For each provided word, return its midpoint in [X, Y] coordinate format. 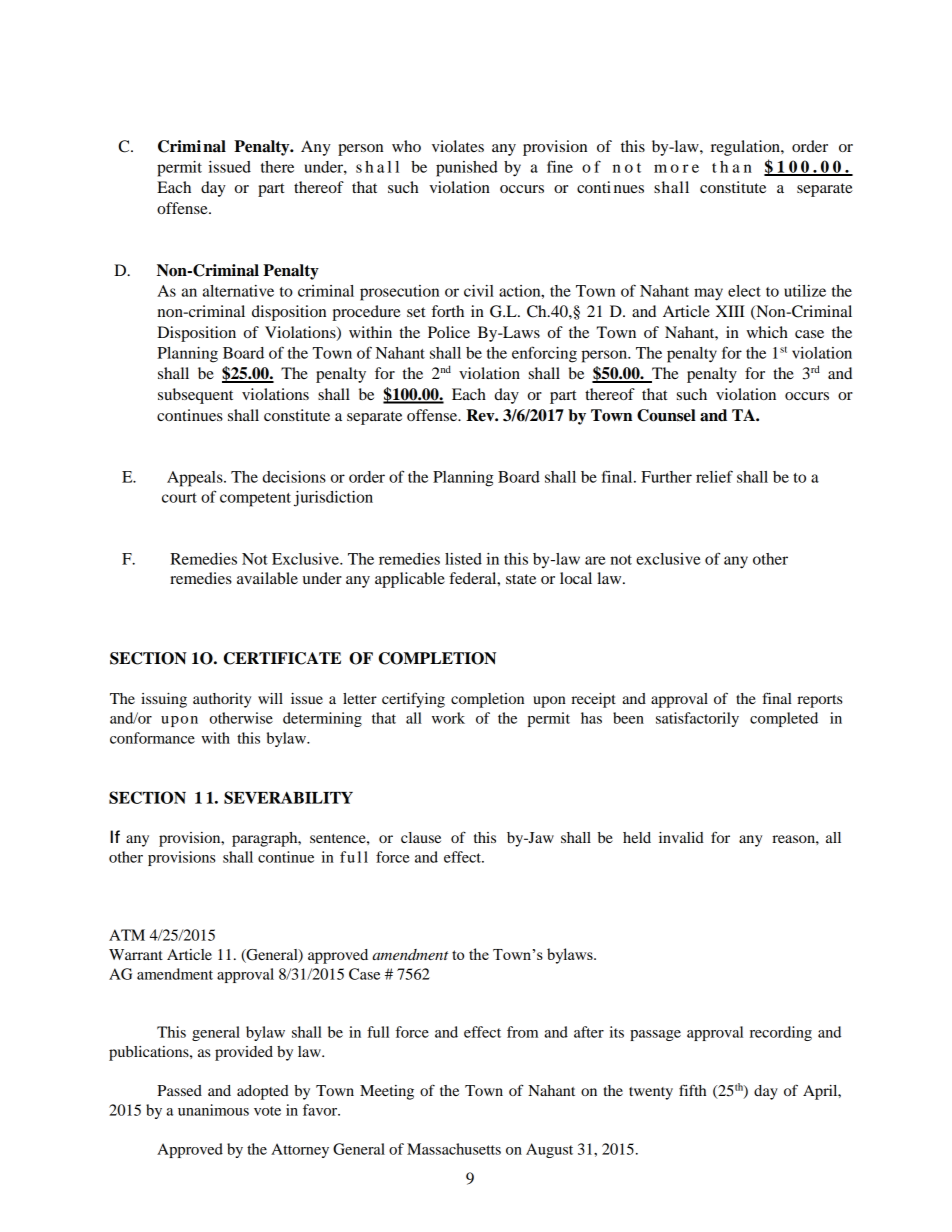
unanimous [213, 1110]
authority [222, 700]
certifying [413, 700]
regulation [746, 148]
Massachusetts [454, 1149]
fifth [692, 1090]
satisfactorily [697, 719]
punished [467, 169]
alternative [238, 291]
